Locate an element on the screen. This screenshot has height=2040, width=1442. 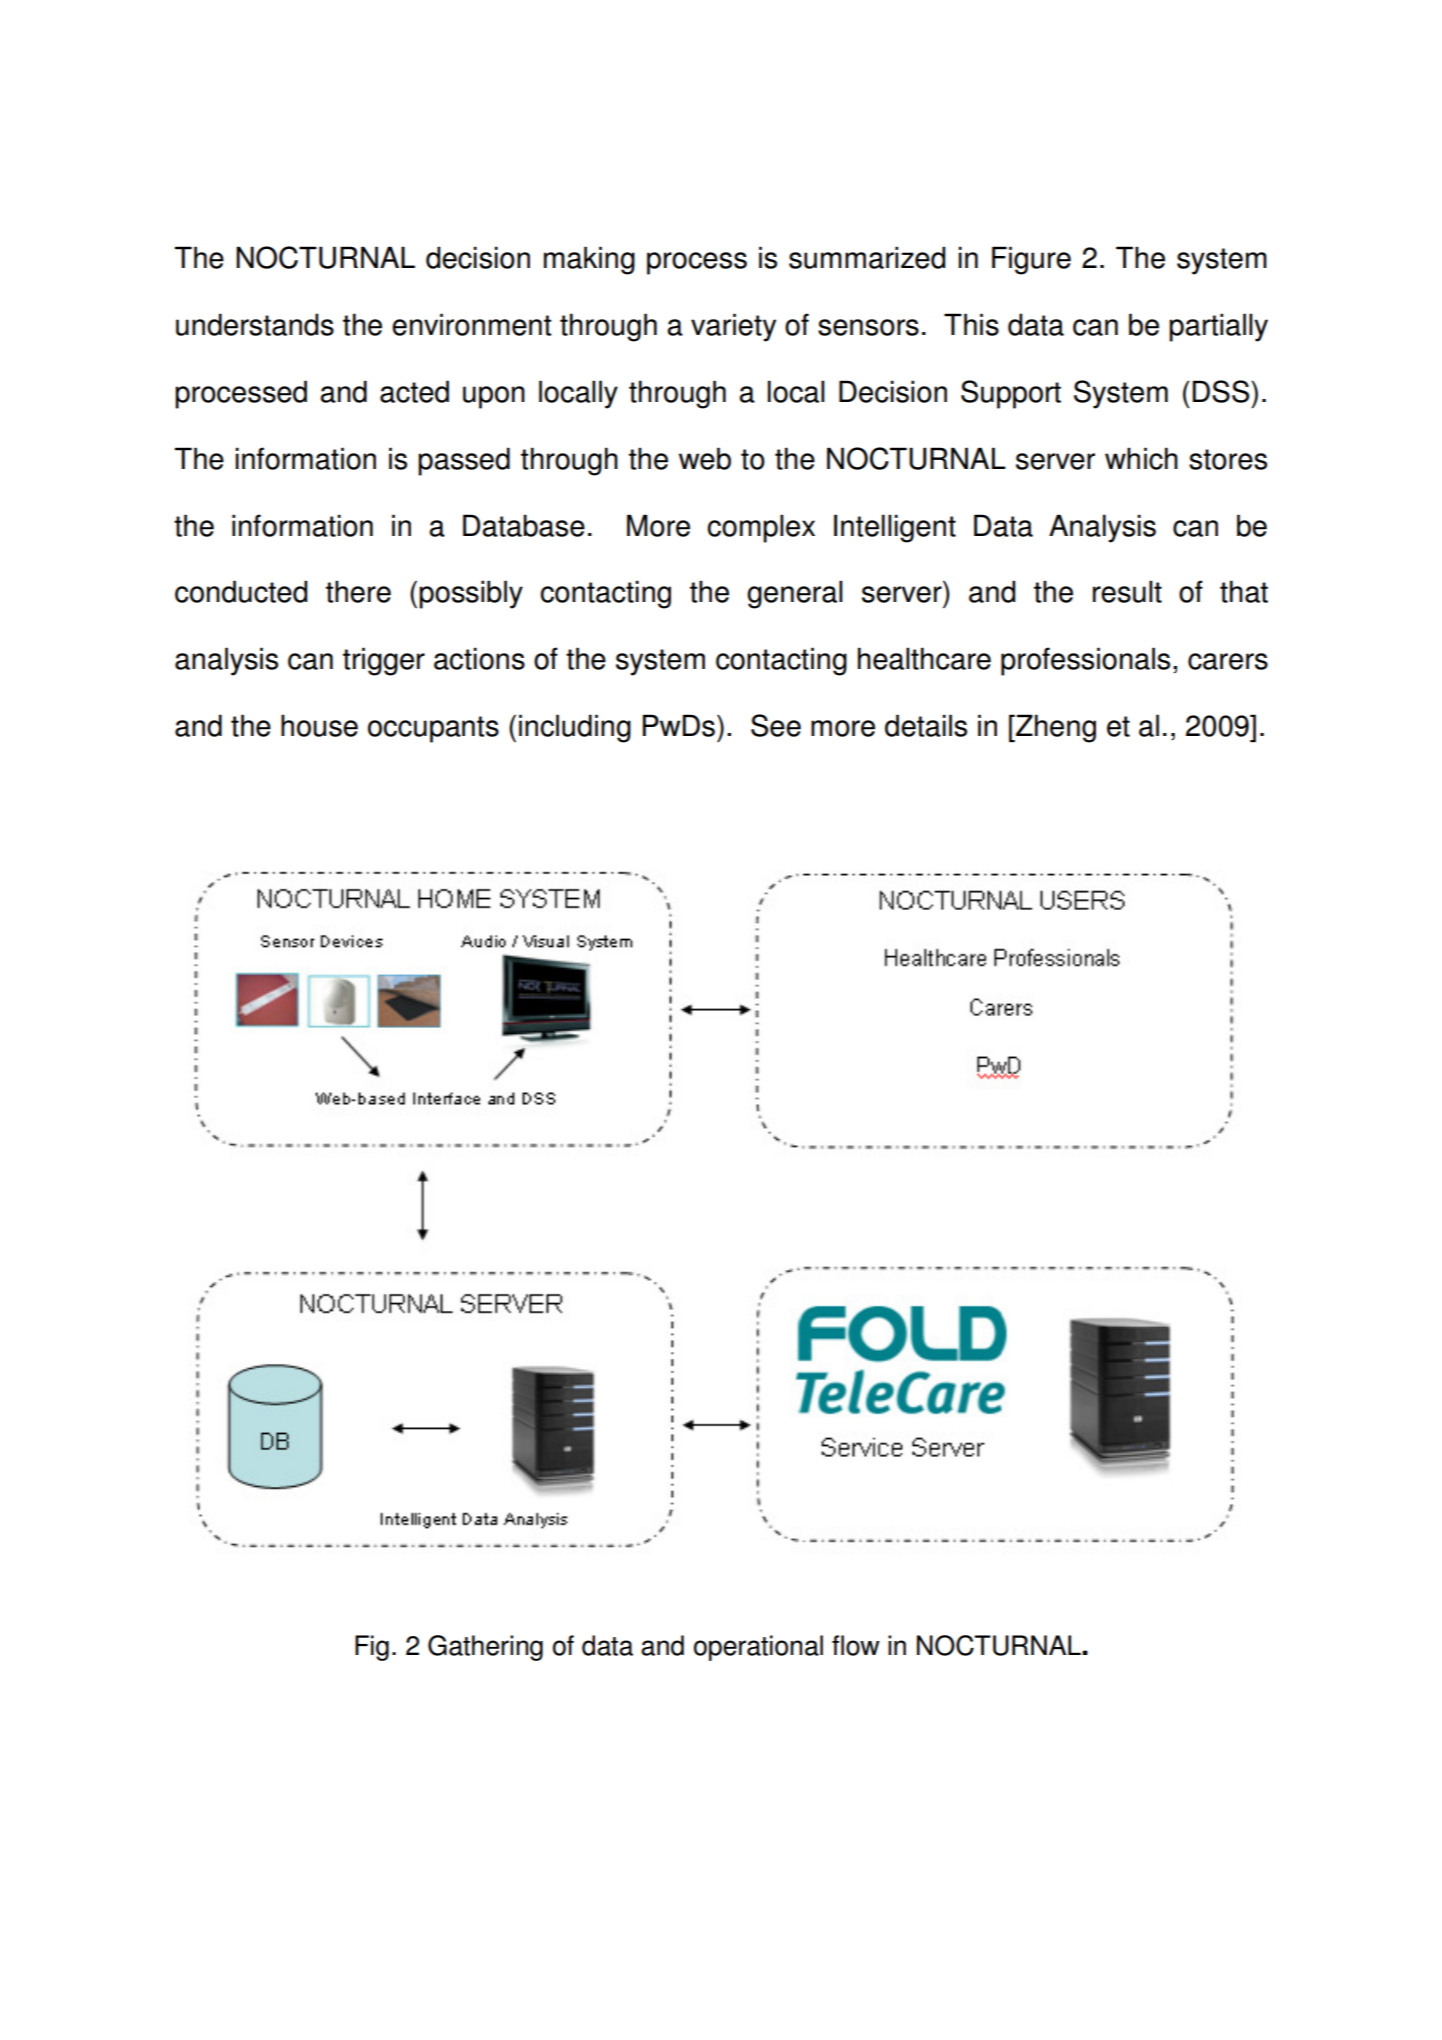
variety is located at coordinates (733, 327).
